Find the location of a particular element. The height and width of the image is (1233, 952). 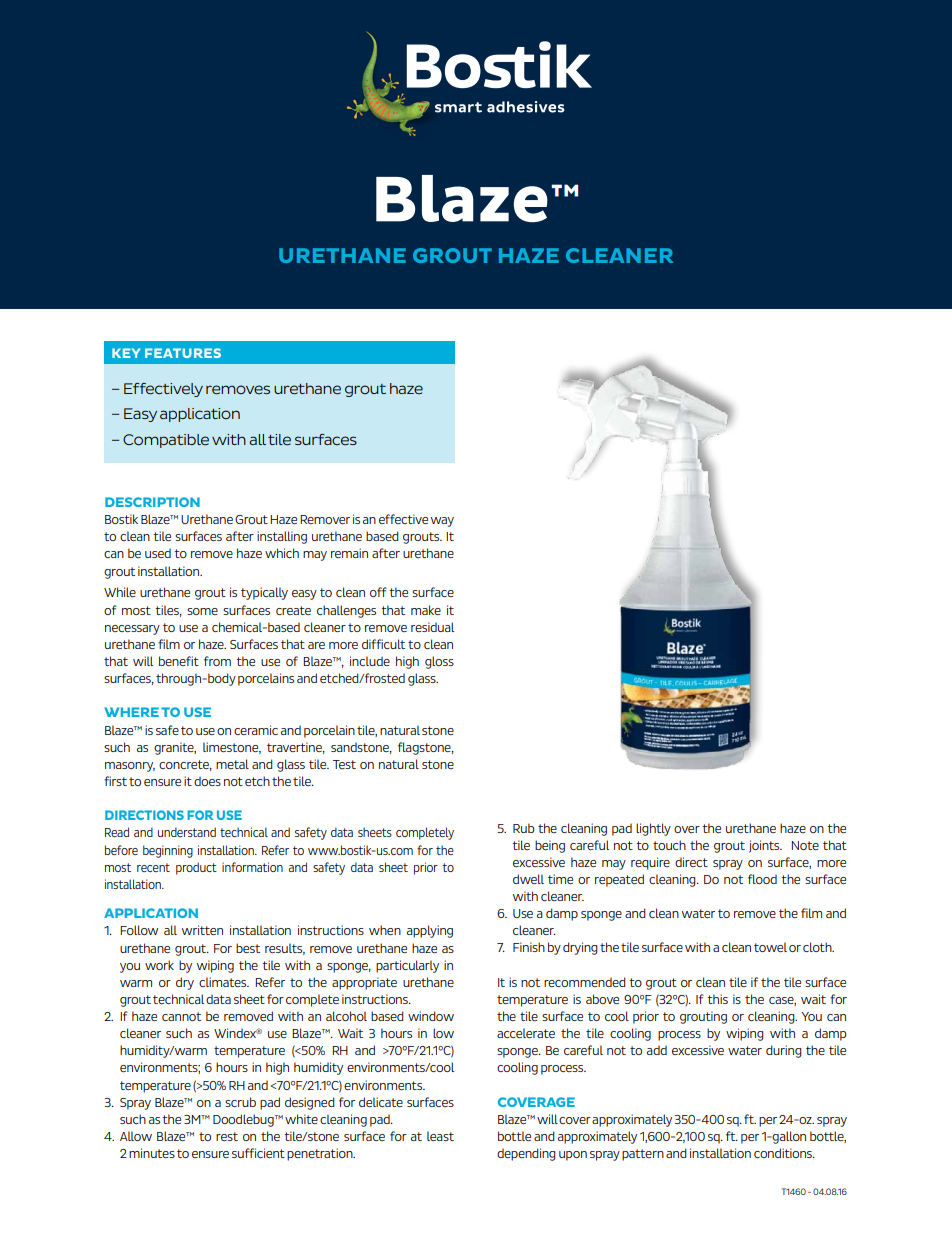

rest is located at coordinates (227, 1136).
